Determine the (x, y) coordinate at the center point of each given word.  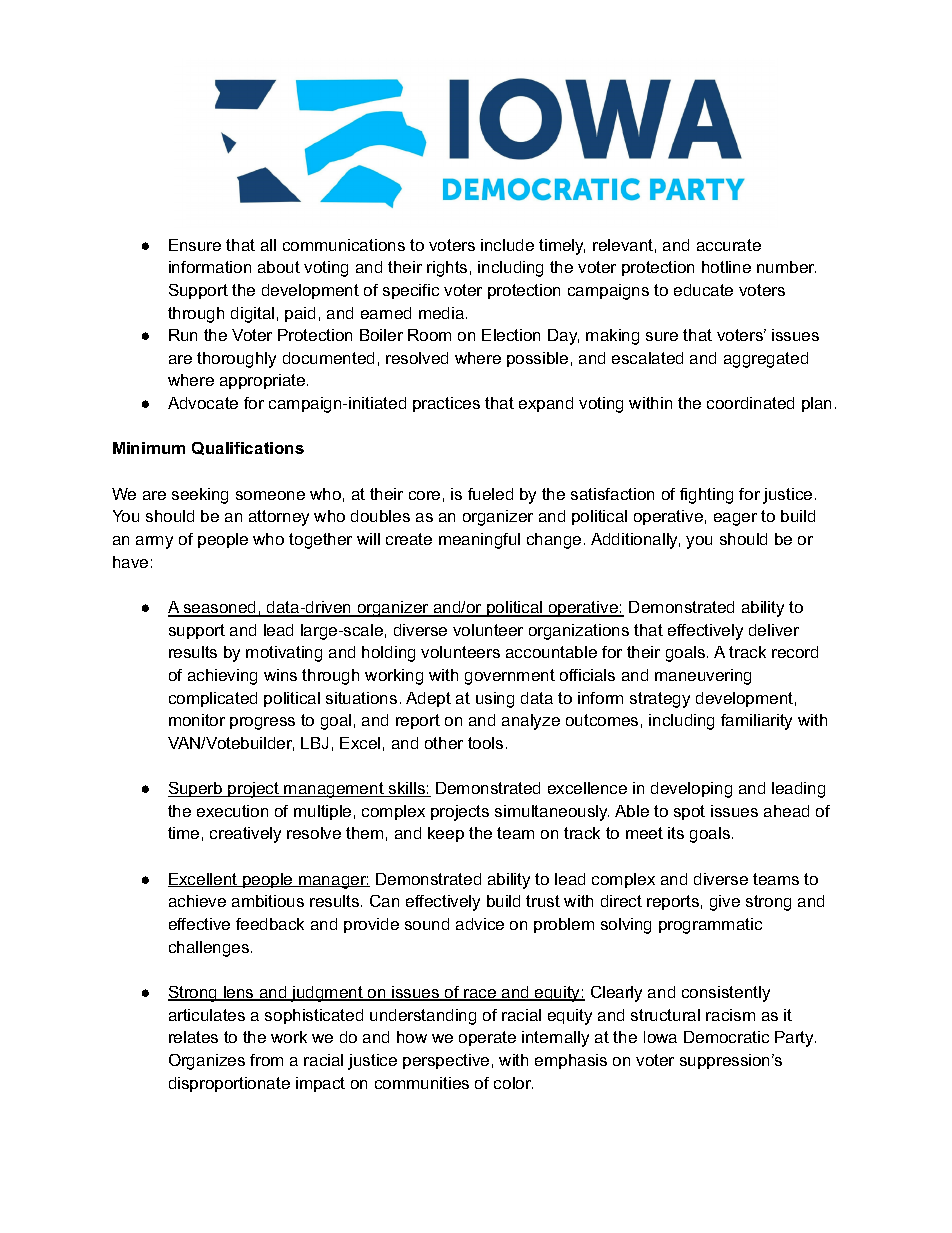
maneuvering (703, 677)
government (510, 677)
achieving (222, 677)
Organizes (207, 1062)
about (279, 267)
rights (447, 269)
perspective (446, 1061)
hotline (726, 267)
